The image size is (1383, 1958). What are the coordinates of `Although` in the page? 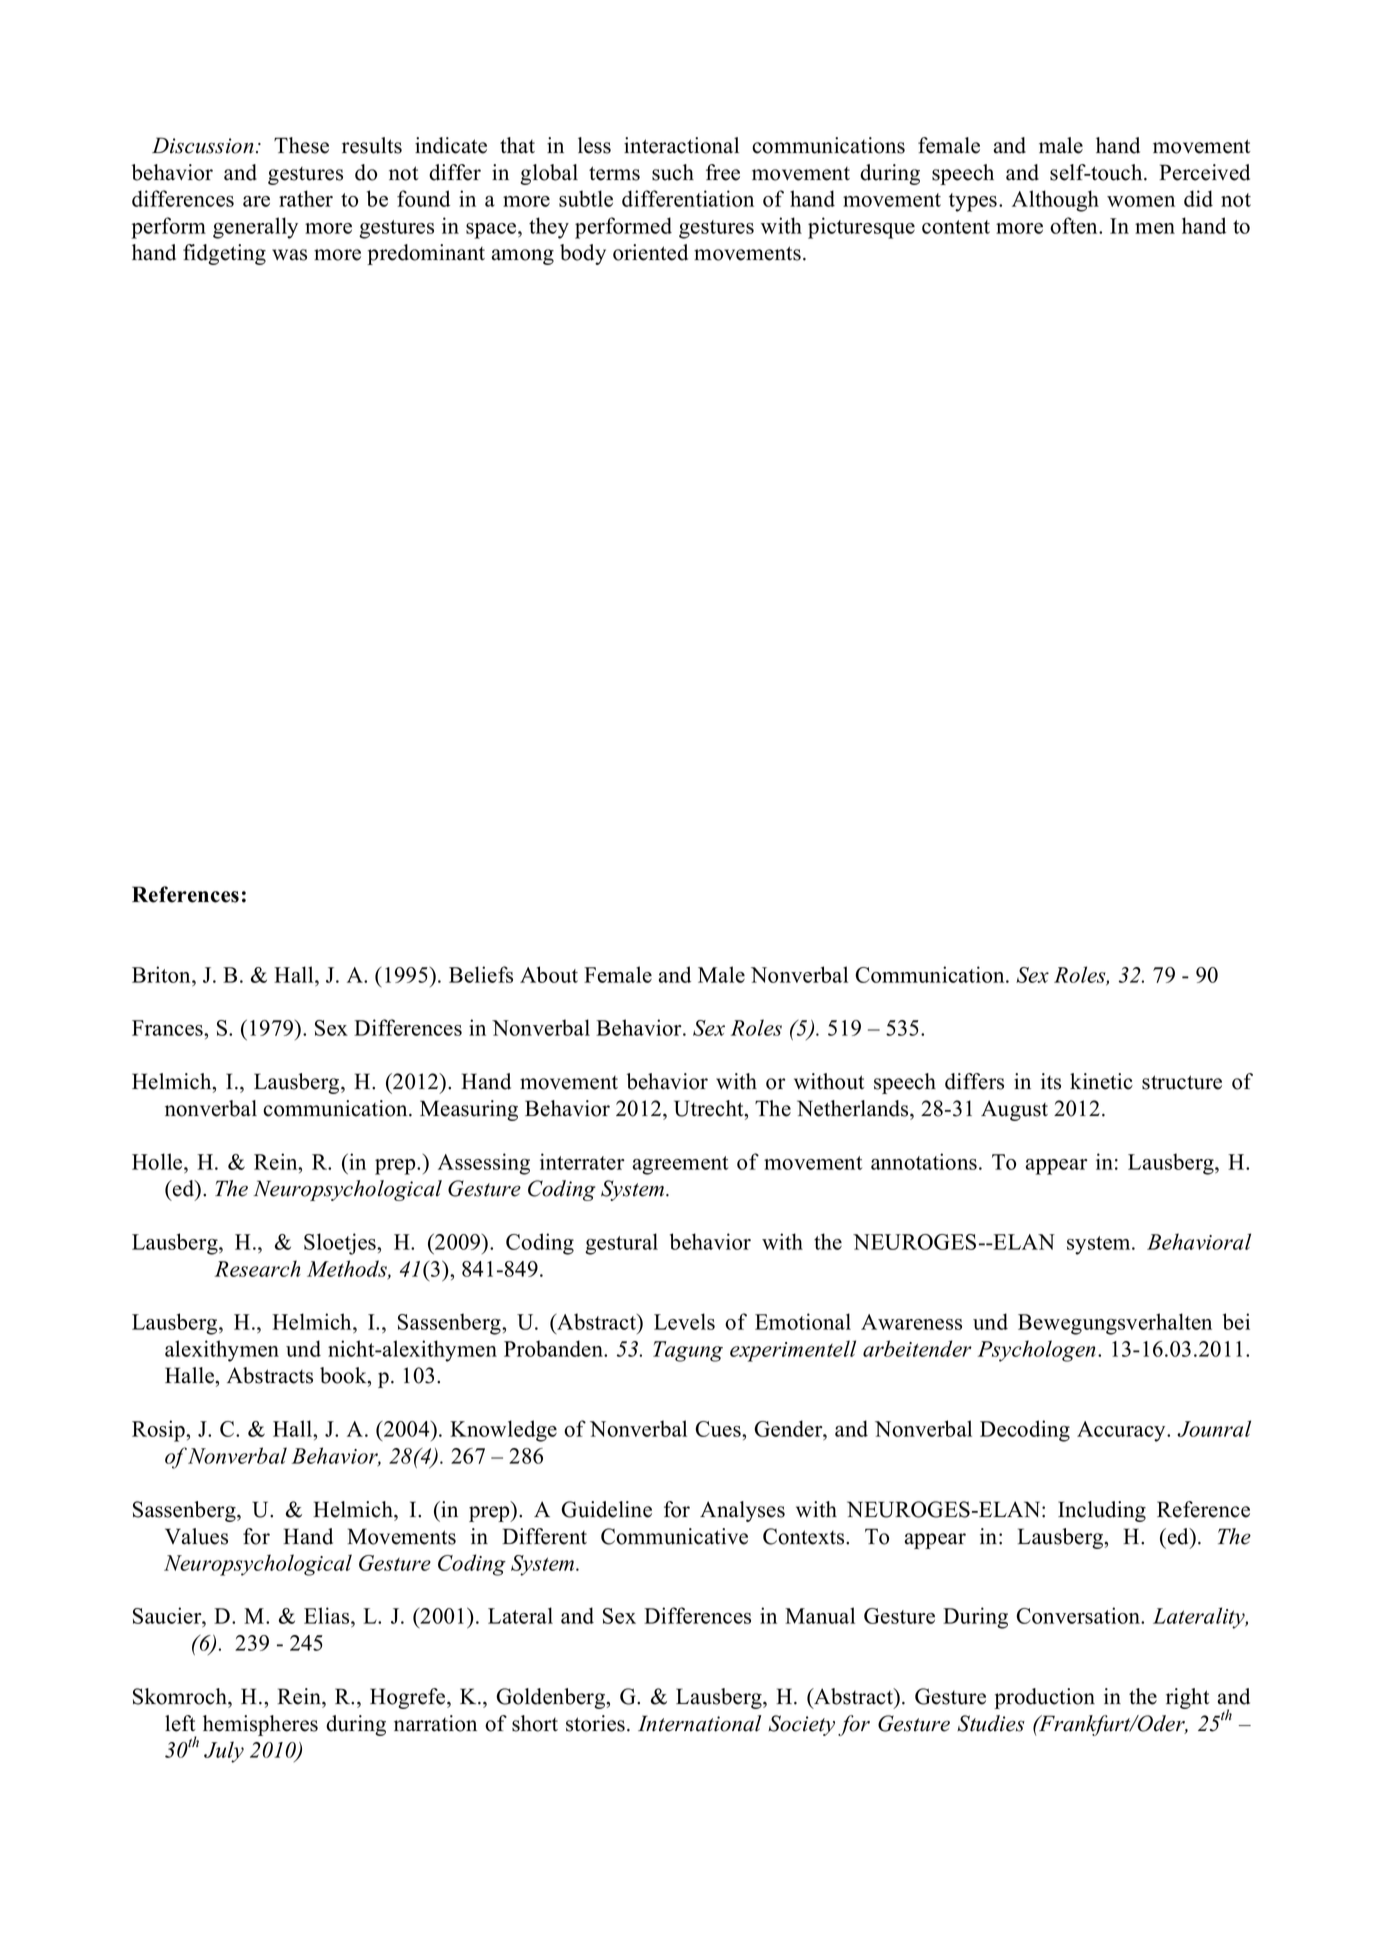 It's located at (1055, 201).
